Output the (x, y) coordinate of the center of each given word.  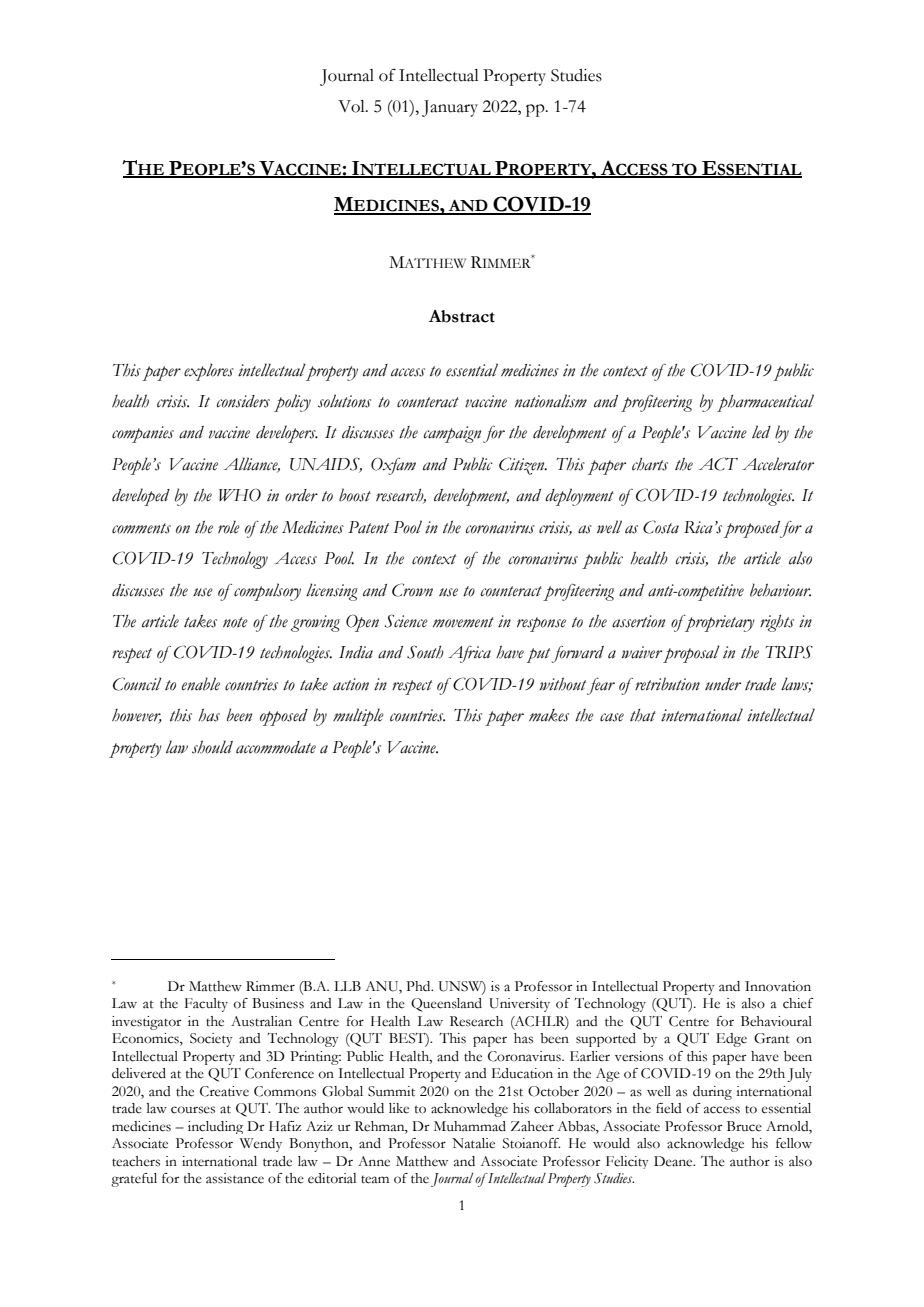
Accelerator (778, 464)
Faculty (206, 1005)
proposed (753, 529)
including (215, 1127)
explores (209, 372)
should (212, 747)
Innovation (778, 986)
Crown (412, 590)
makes (549, 715)
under (723, 684)
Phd (419, 986)
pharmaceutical (765, 403)
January (450, 108)
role (229, 527)
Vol (352, 106)
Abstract (462, 316)
